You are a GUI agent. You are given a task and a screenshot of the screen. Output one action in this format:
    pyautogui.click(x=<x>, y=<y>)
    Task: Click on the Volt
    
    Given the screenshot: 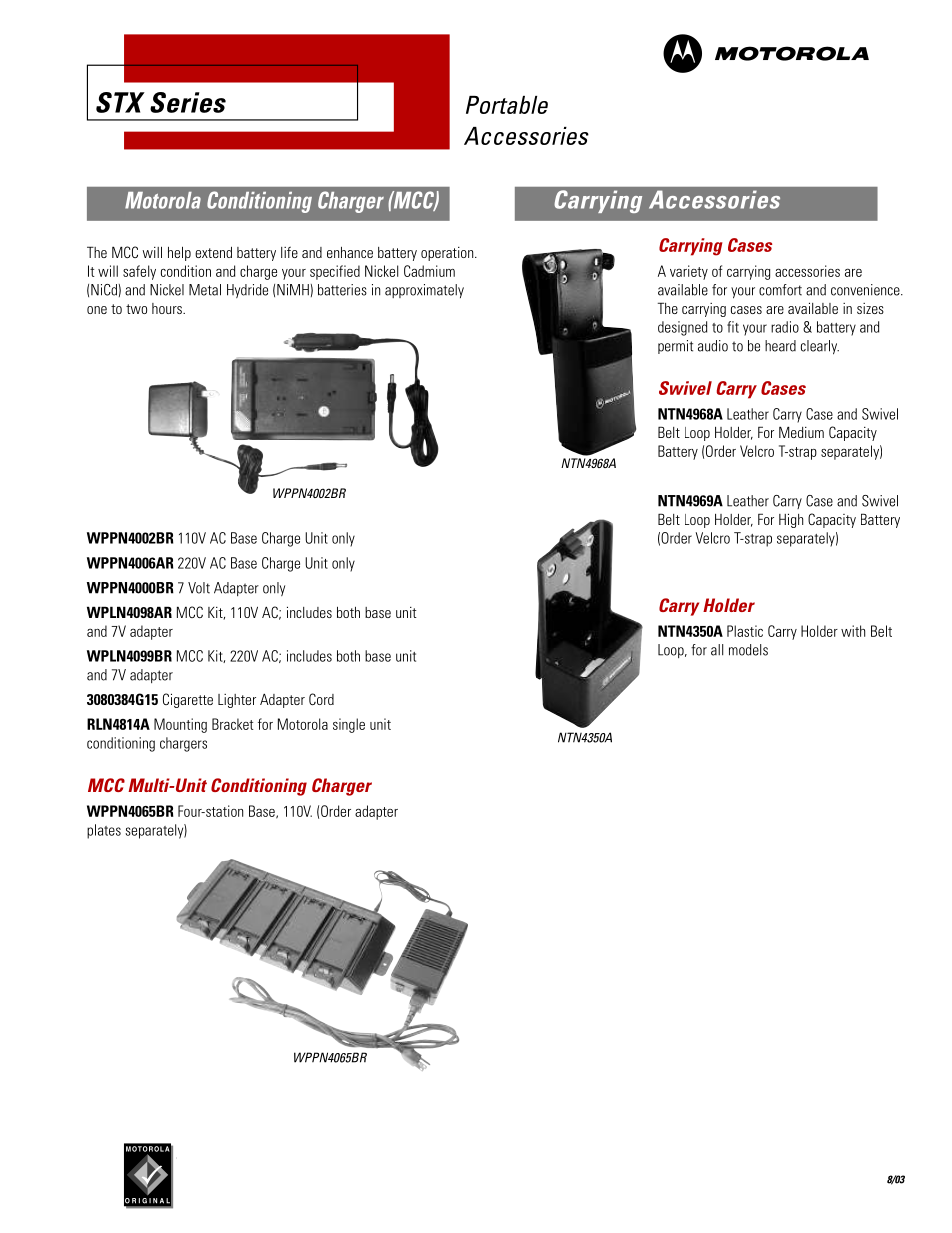 What is the action you would take?
    pyautogui.click(x=199, y=588)
